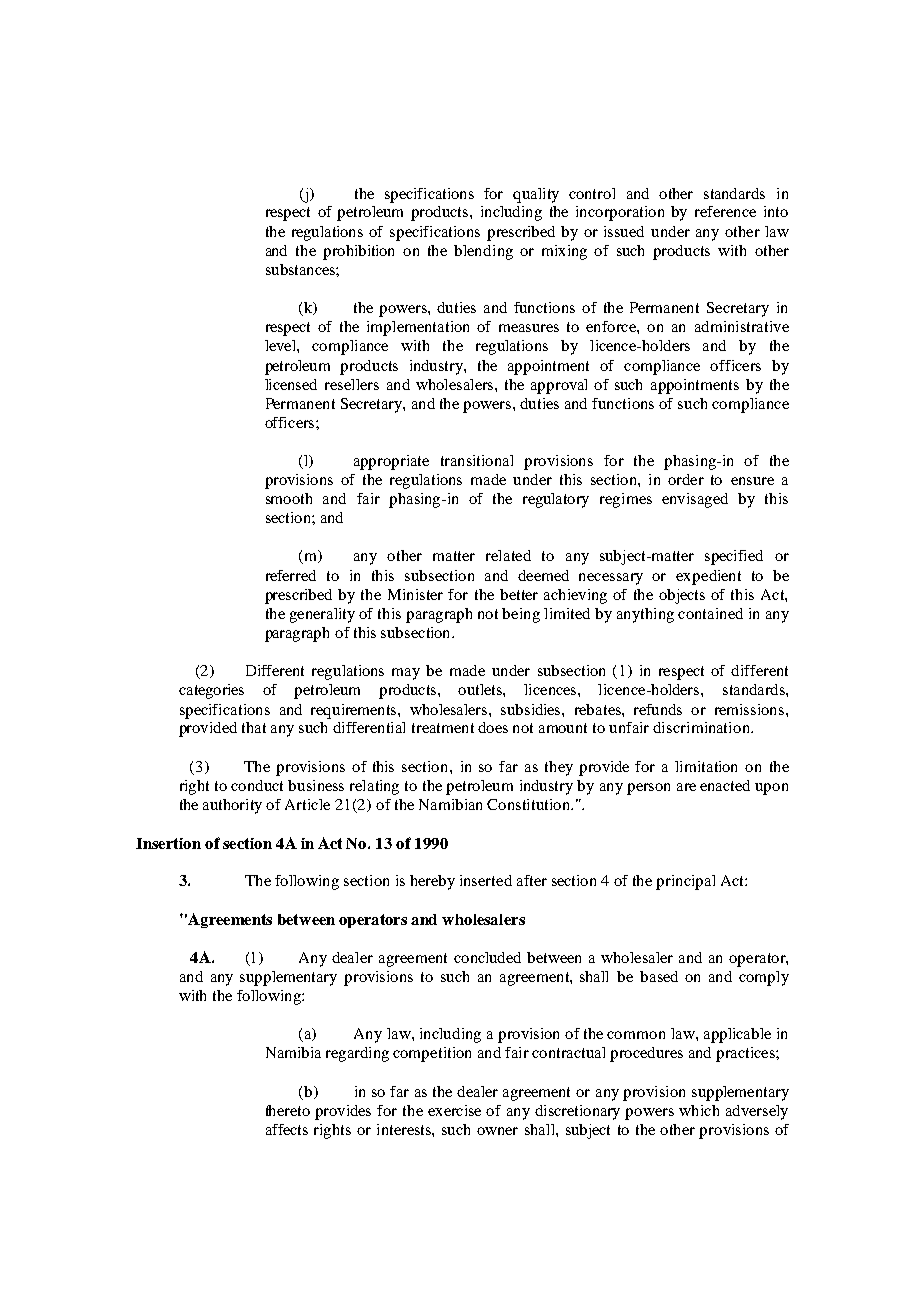 The image size is (924, 1308). What do you see at coordinates (211, 691) in the page?
I see `categories` at bounding box center [211, 691].
